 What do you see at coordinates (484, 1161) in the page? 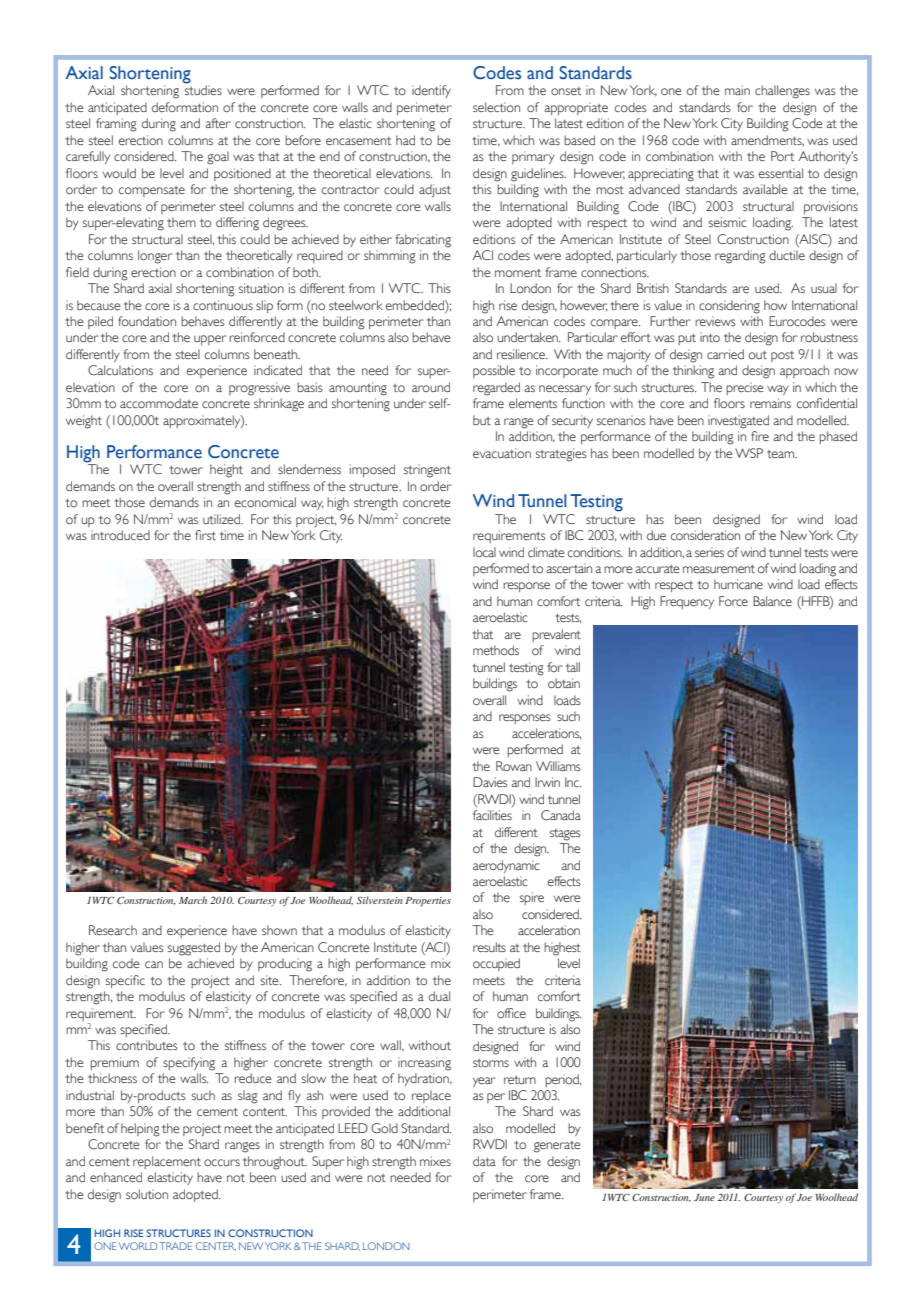
I see `data` at bounding box center [484, 1161].
